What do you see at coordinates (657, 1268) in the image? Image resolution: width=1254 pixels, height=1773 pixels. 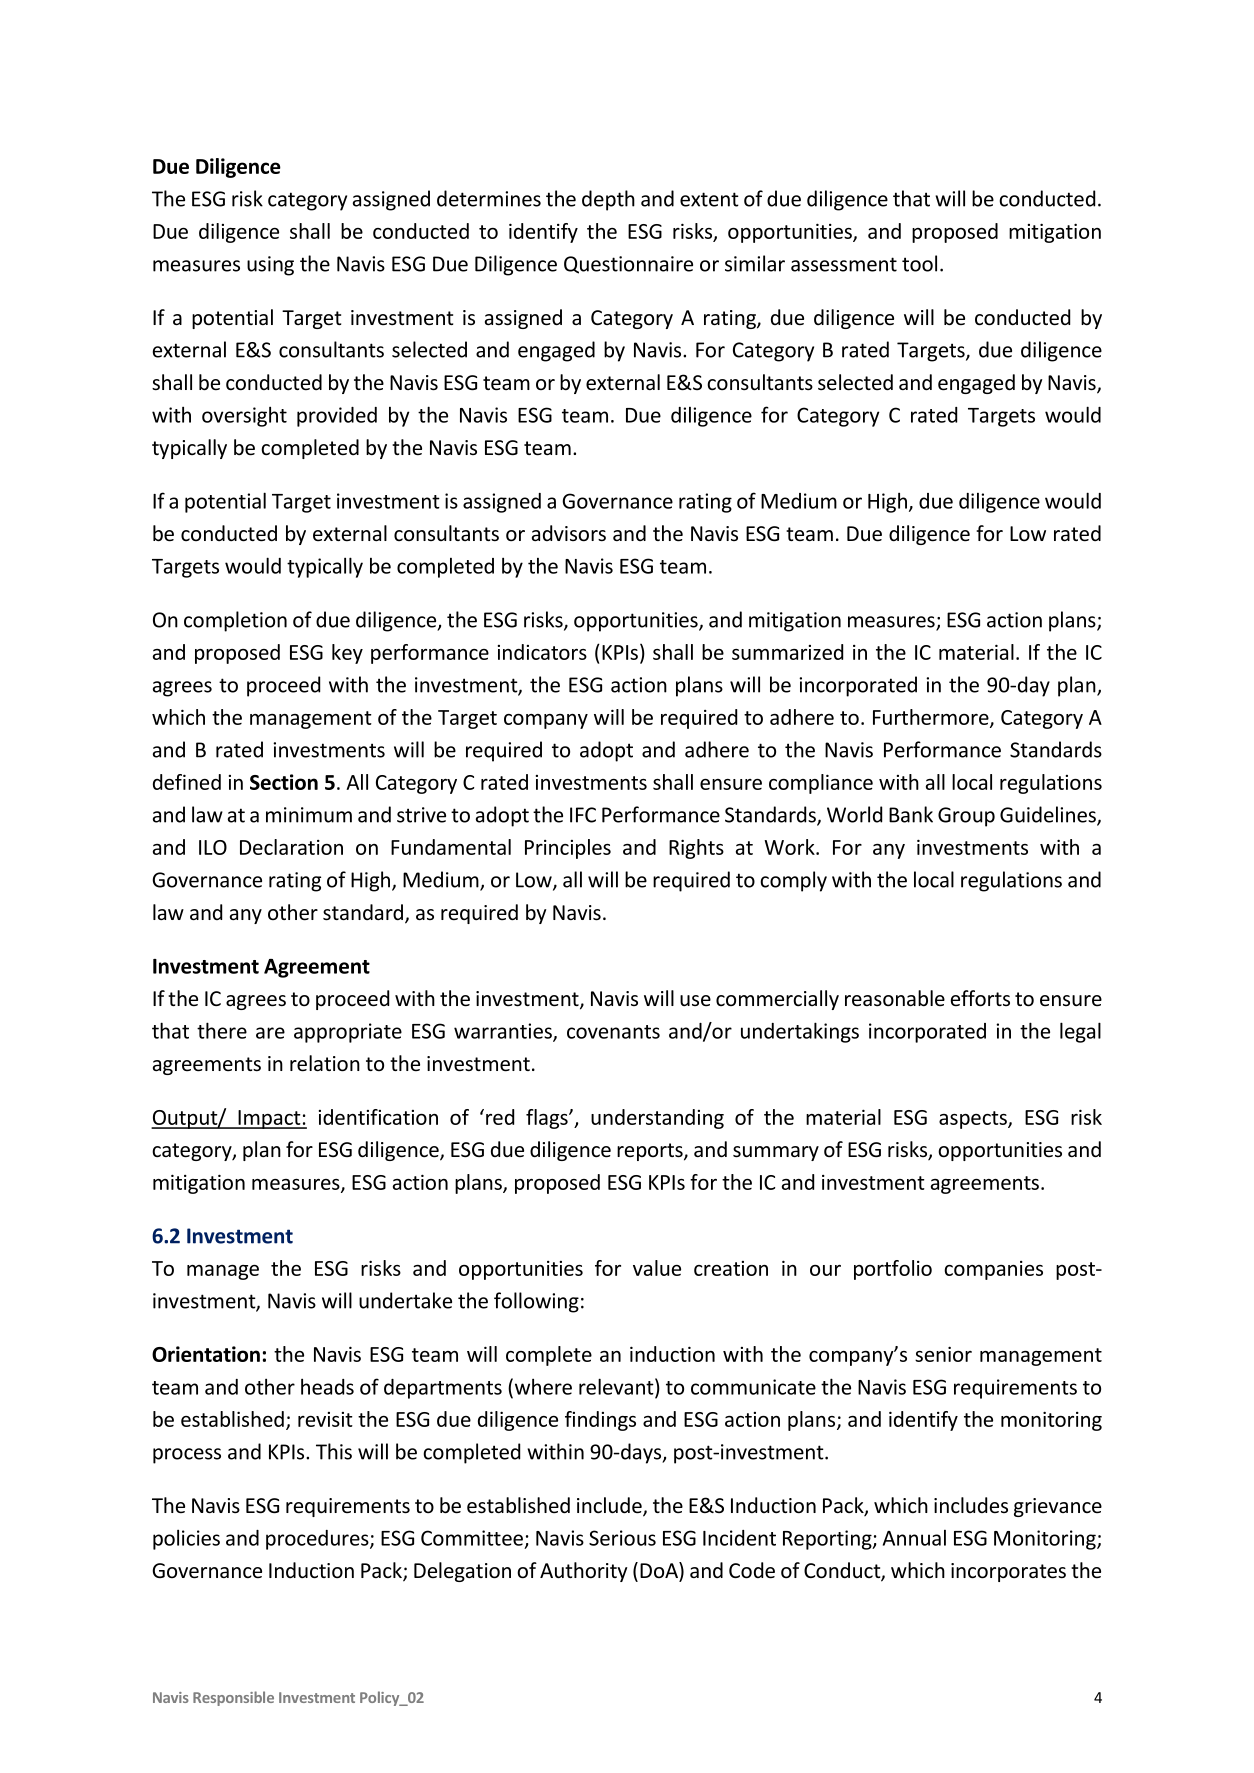 I see `value` at bounding box center [657, 1268].
